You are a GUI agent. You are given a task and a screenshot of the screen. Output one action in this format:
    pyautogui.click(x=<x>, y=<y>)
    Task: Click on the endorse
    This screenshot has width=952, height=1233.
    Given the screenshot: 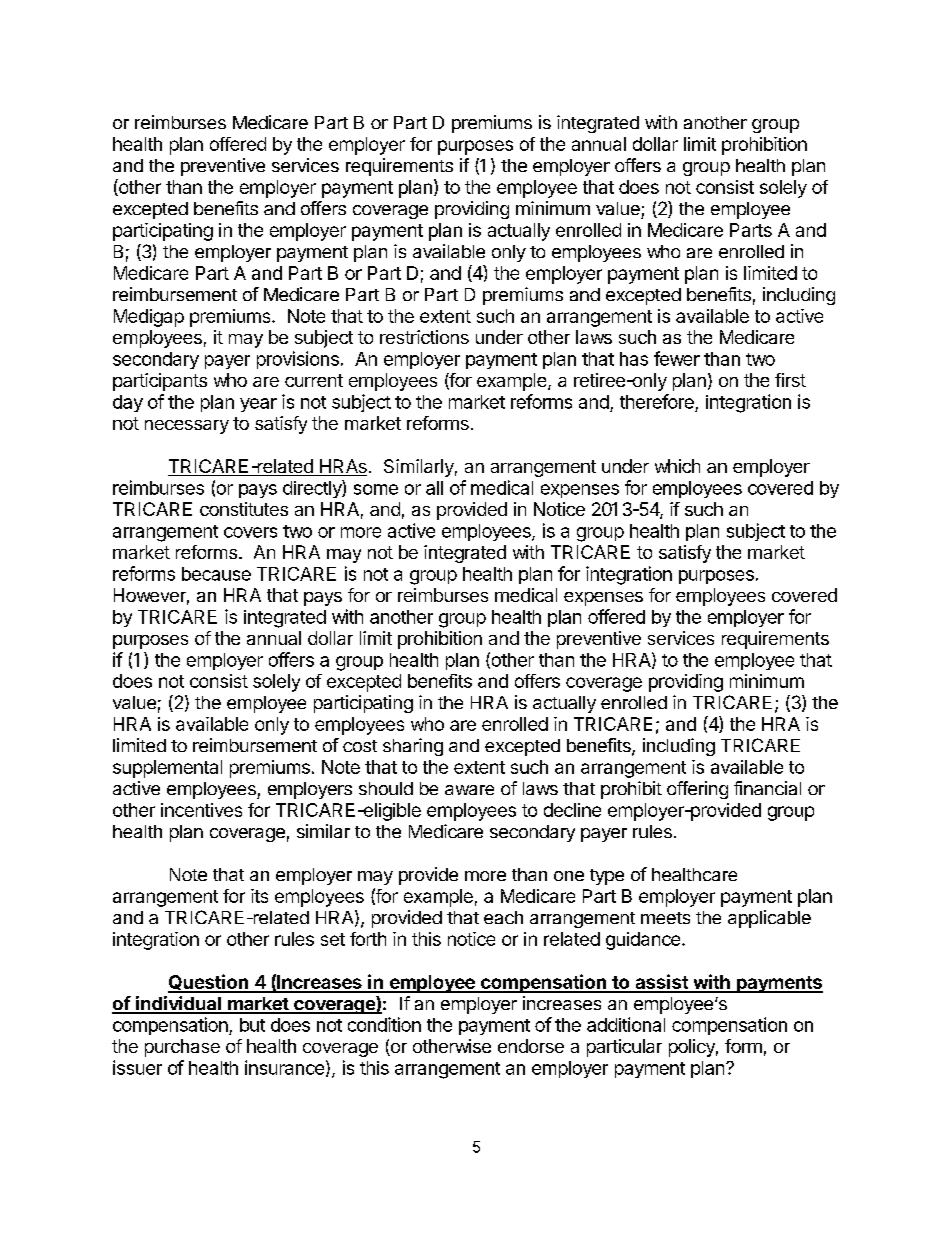 What is the action you would take?
    pyautogui.click(x=531, y=1046)
